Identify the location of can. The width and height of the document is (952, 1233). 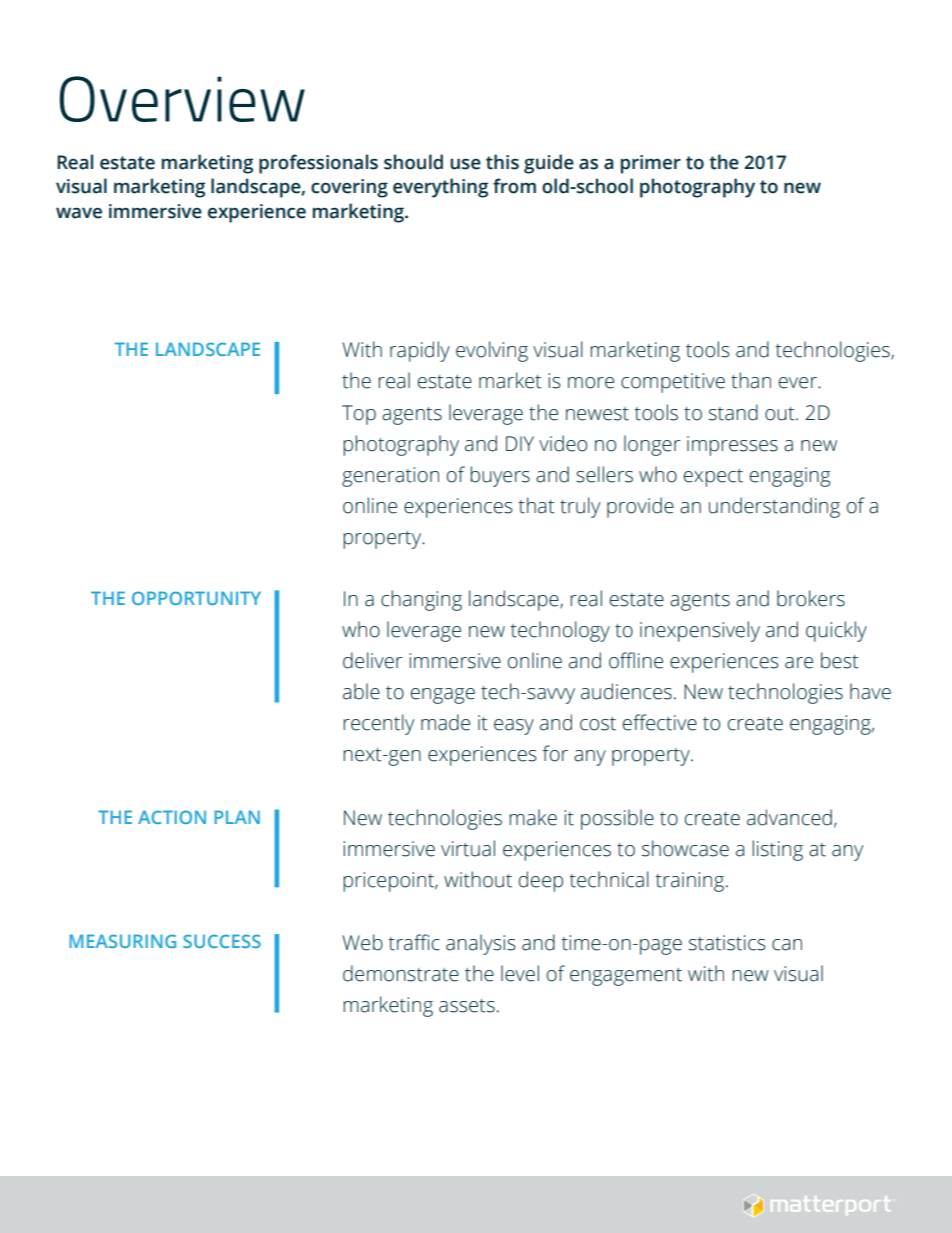
(787, 945).
